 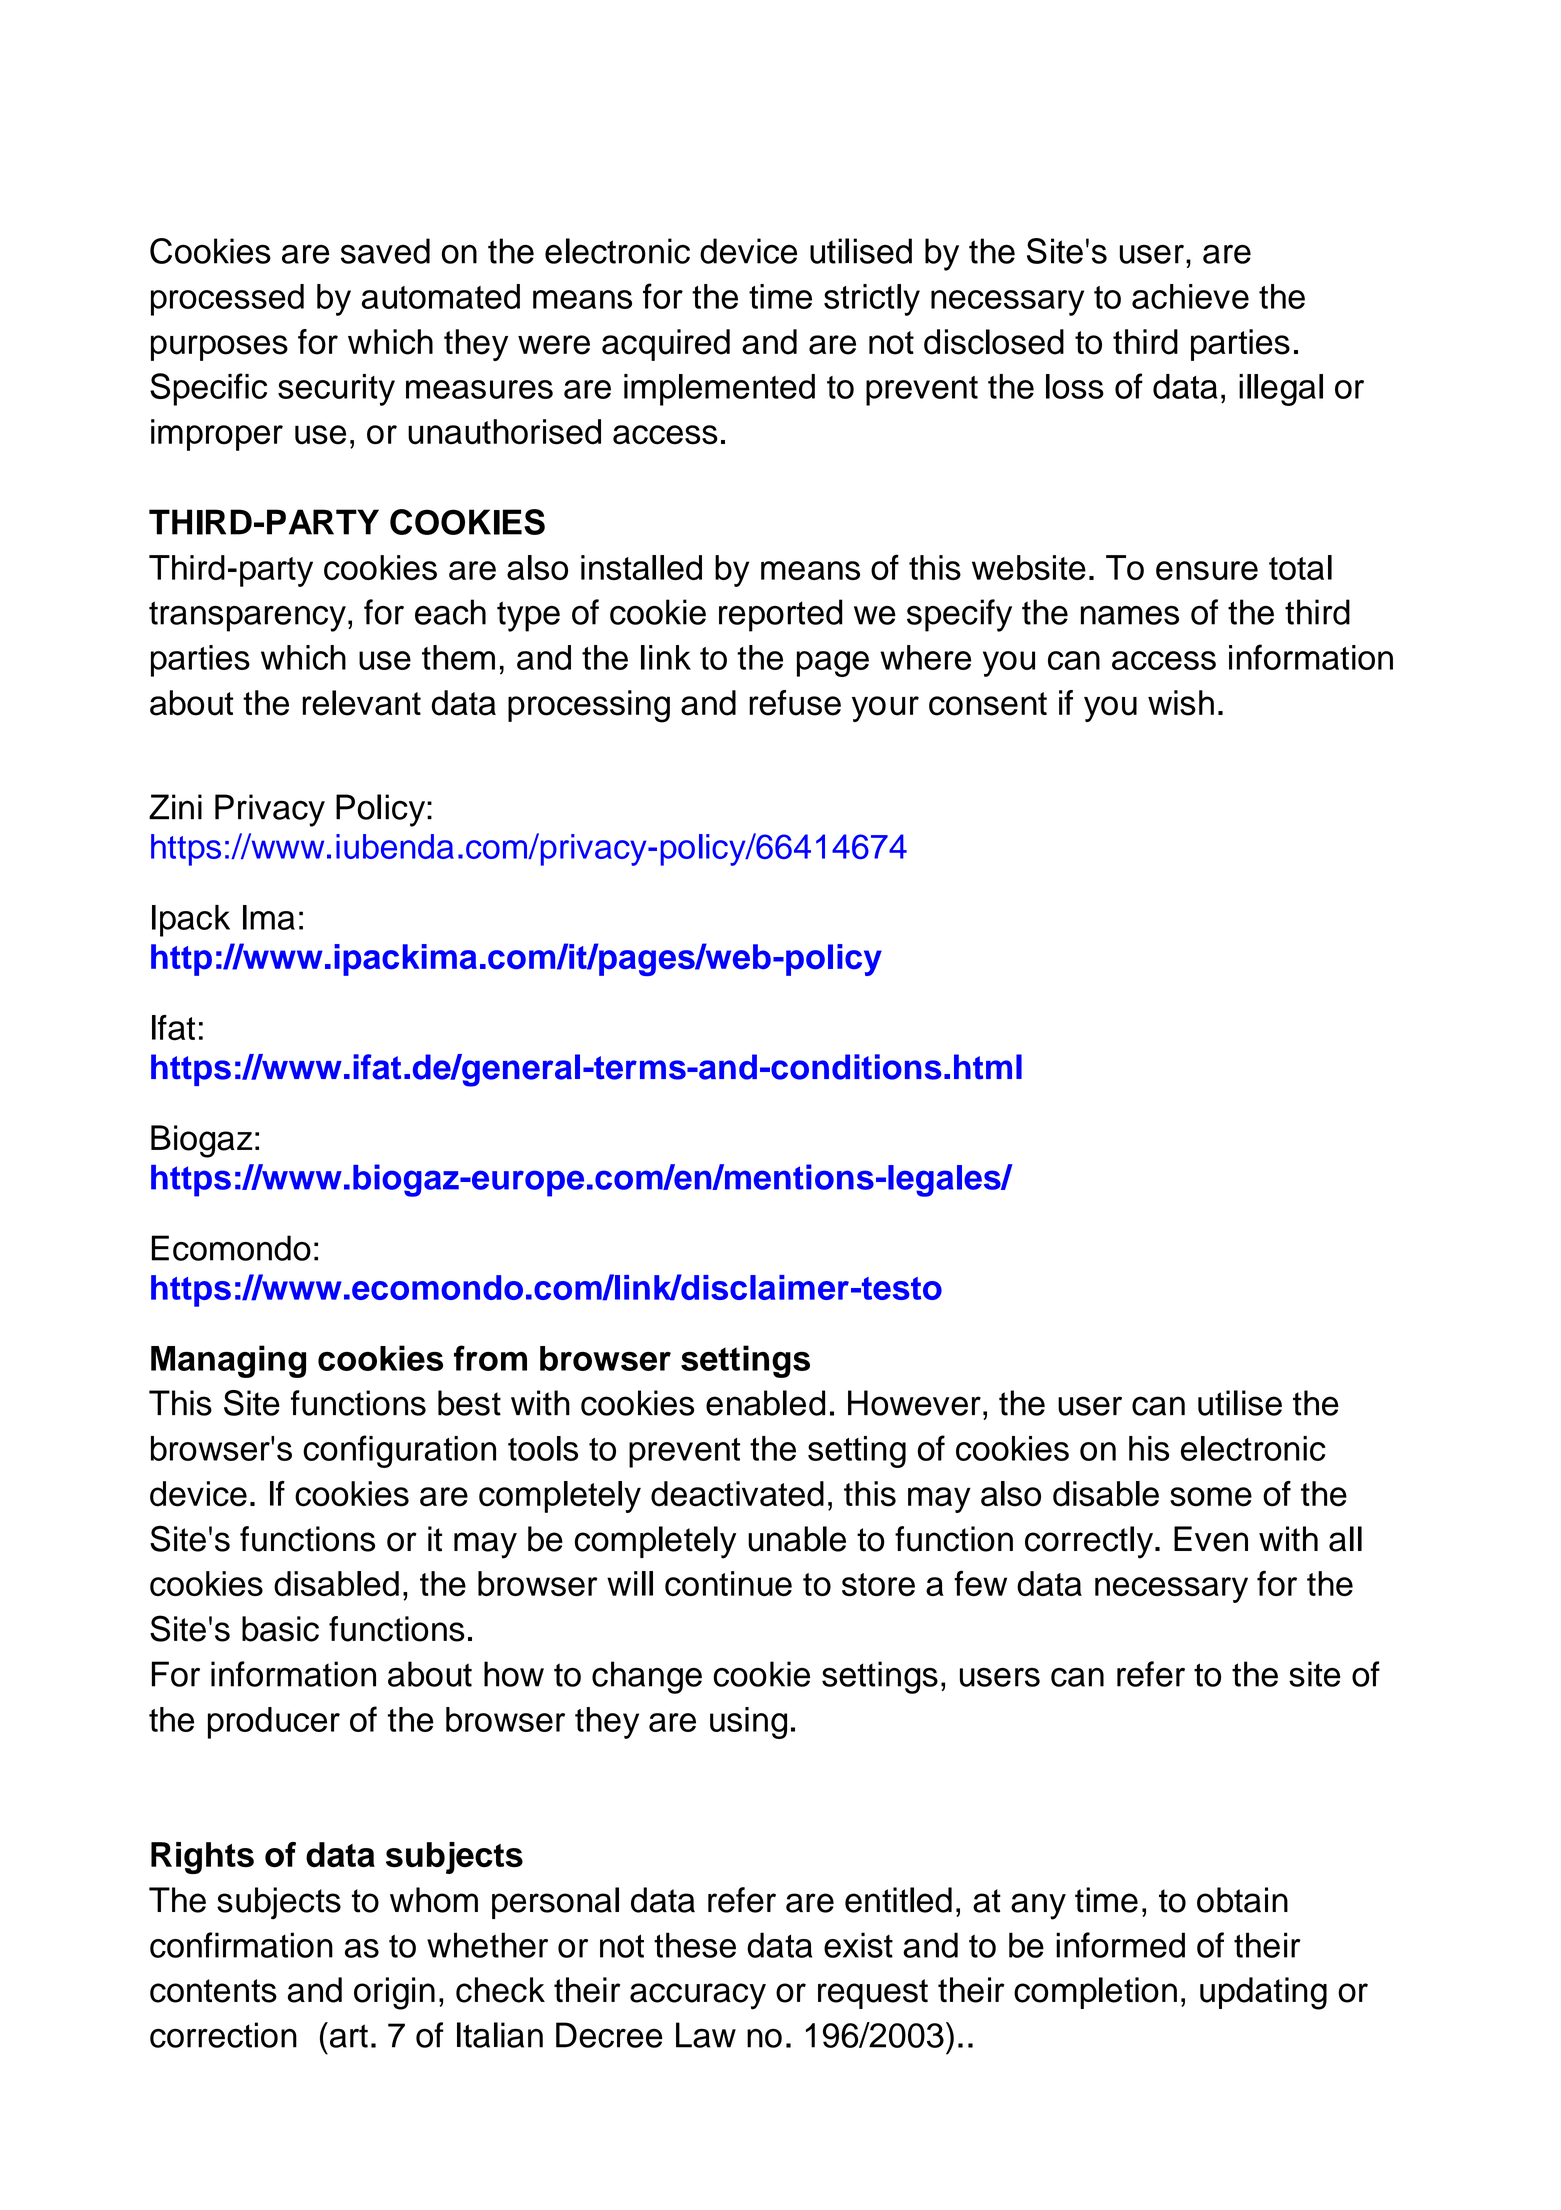 I want to click on informed, so click(x=1120, y=1945).
